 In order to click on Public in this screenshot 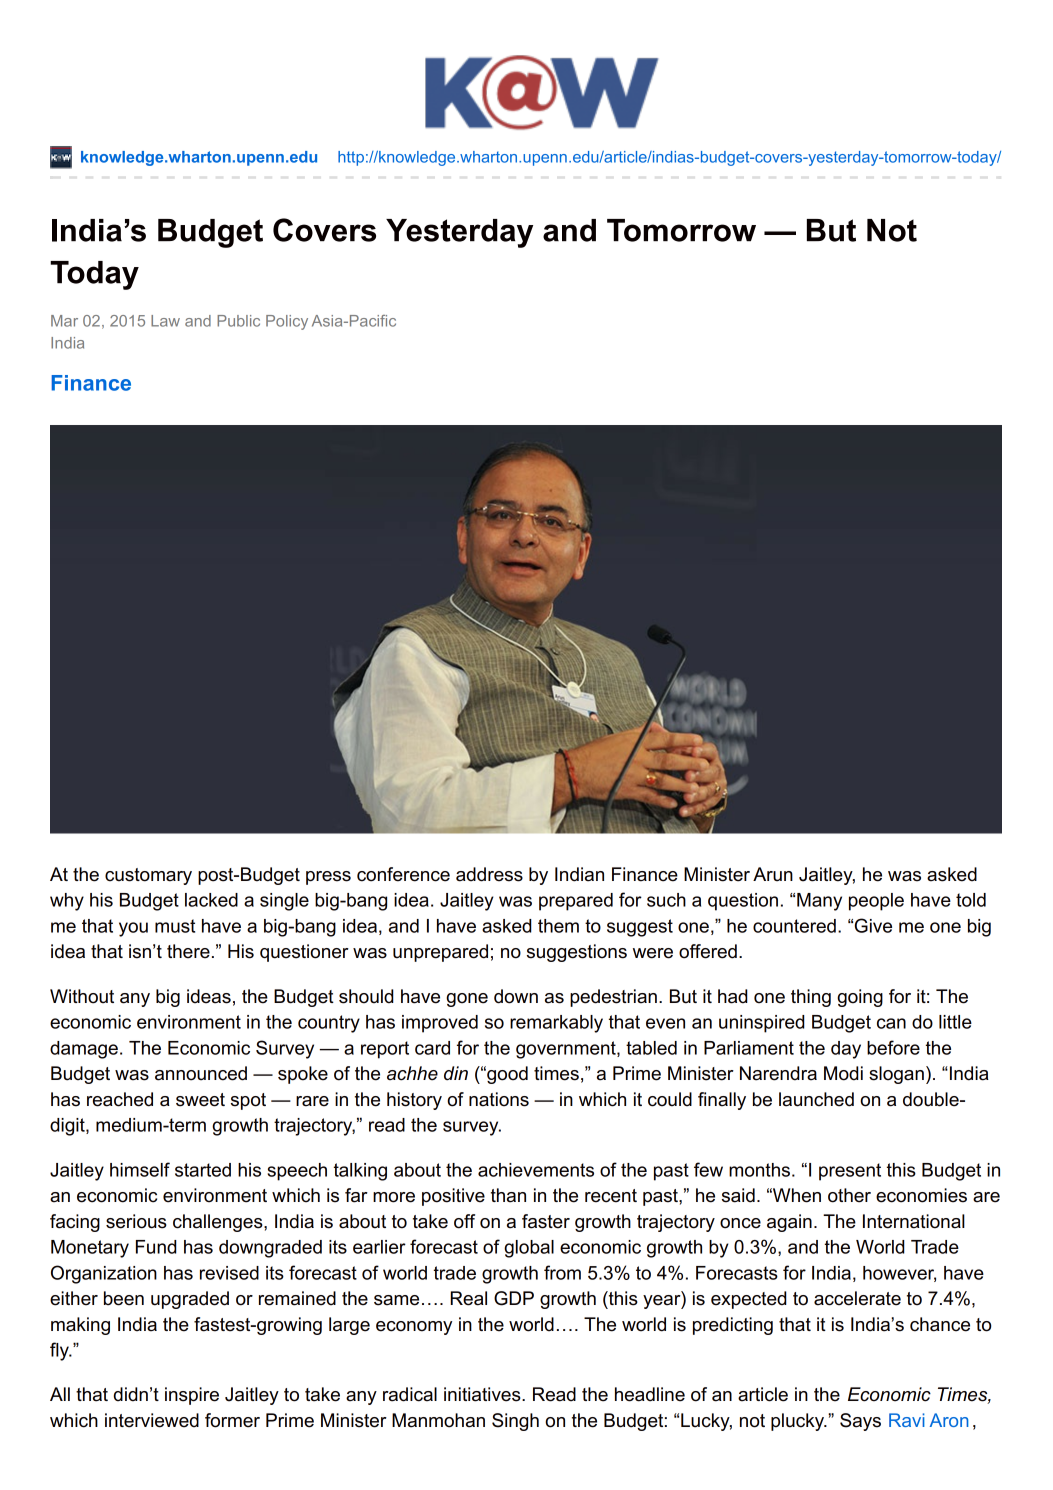, I will do `click(238, 321)`.
